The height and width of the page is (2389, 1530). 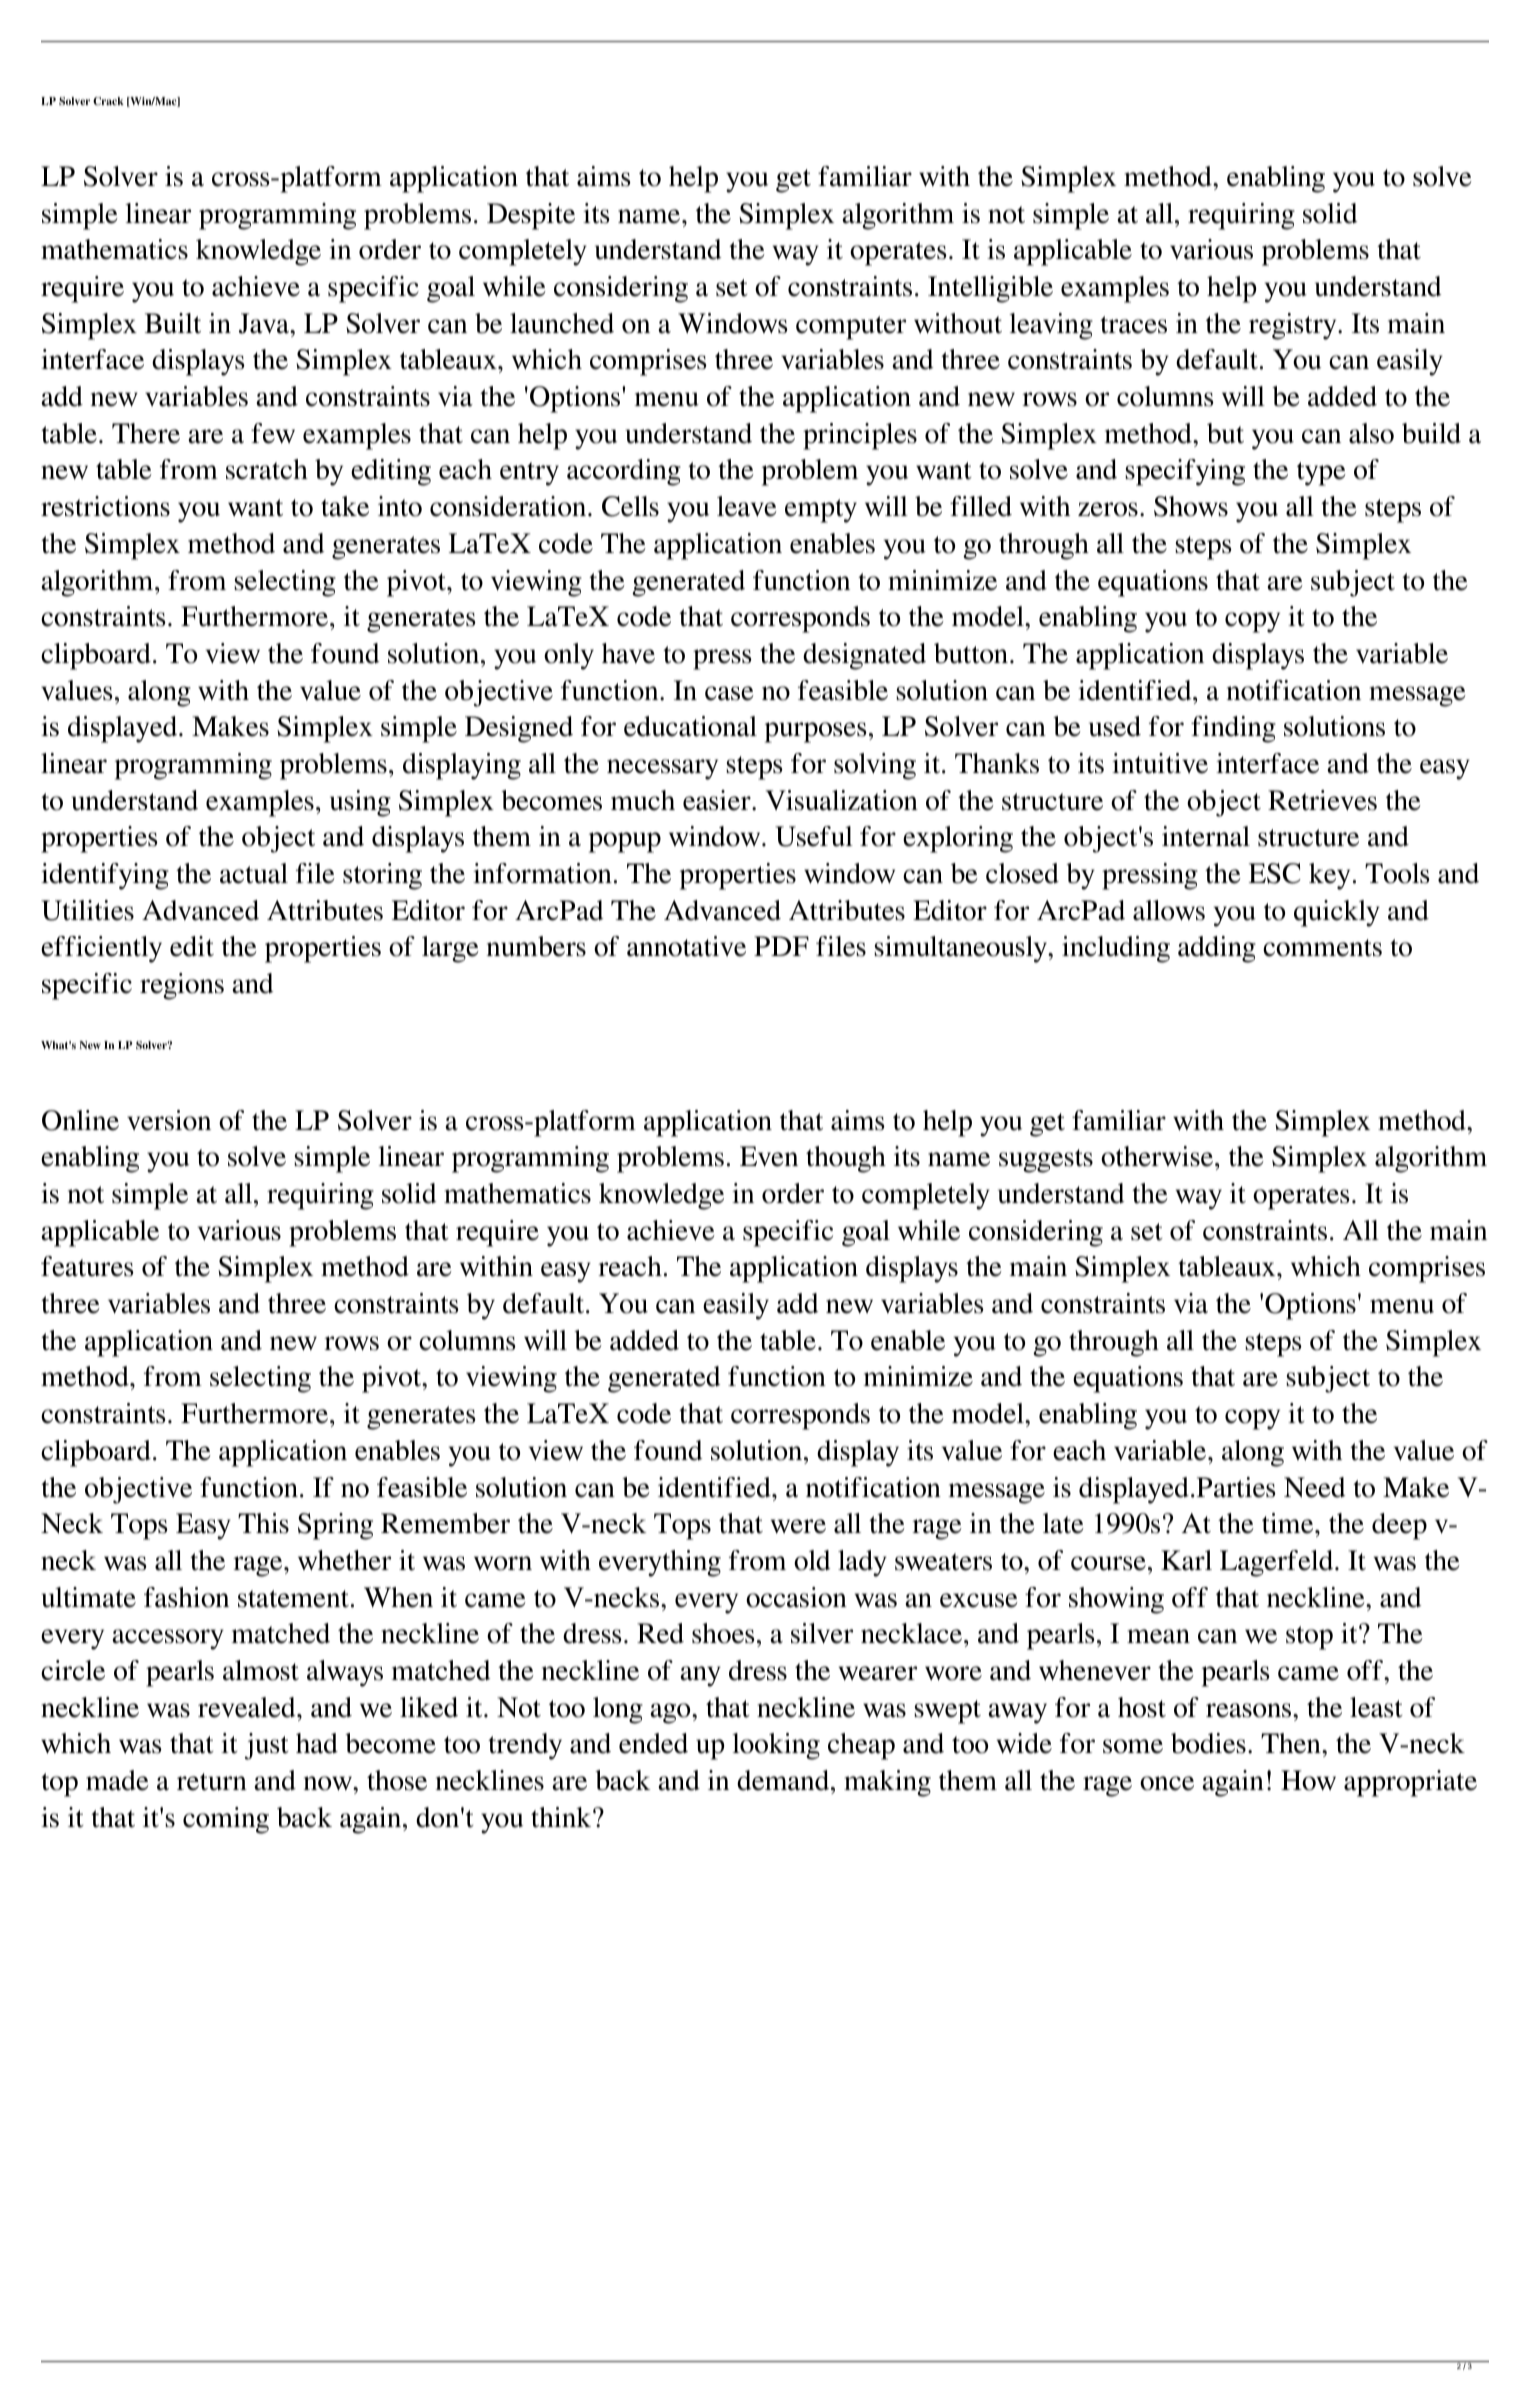 What do you see at coordinates (531, 216) in the page?
I see `Despite` at bounding box center [531, 216].
